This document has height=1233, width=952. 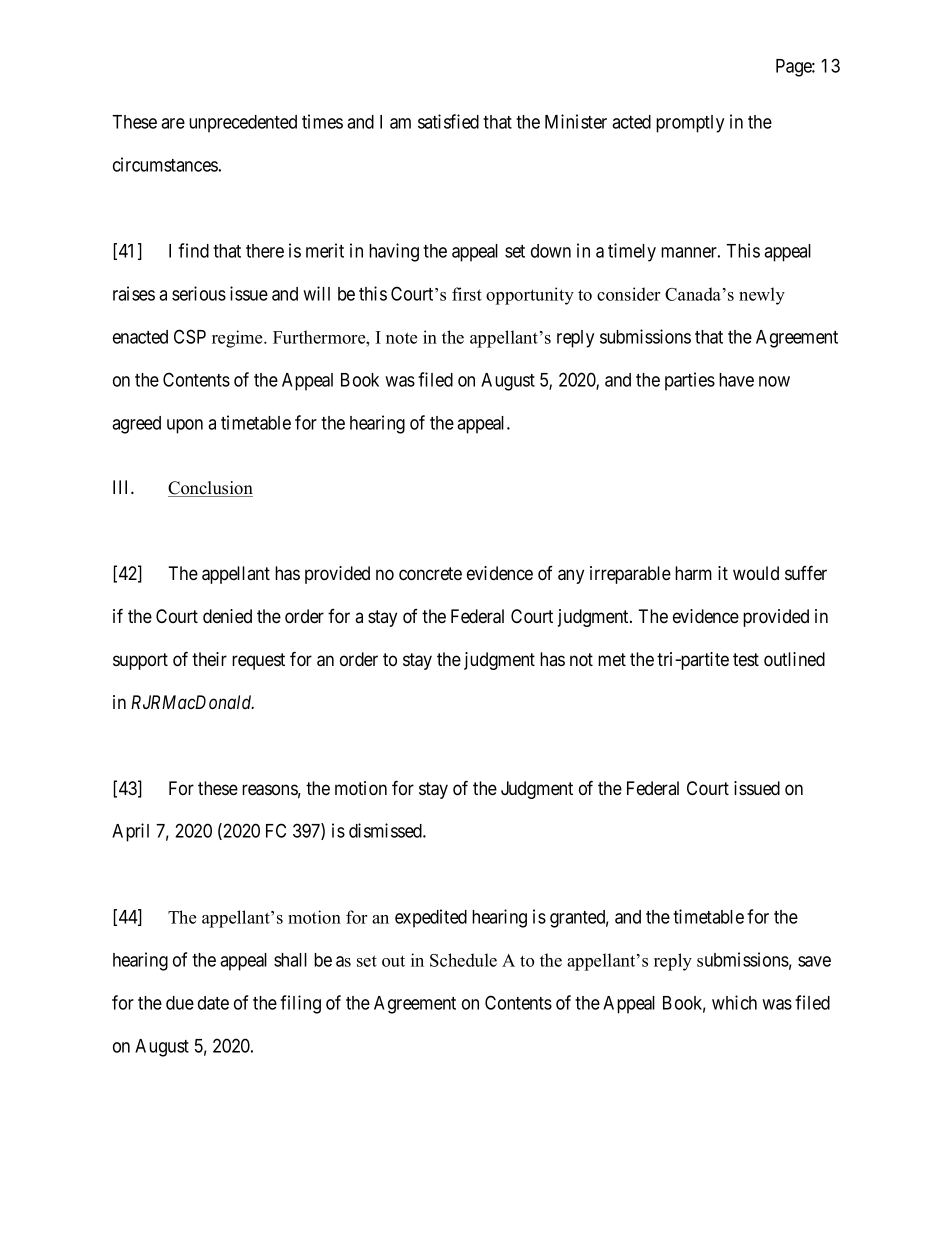 What do you see at coordinates (185, 426) in the document?
I see `upon` at bounding box center [185, 426].
